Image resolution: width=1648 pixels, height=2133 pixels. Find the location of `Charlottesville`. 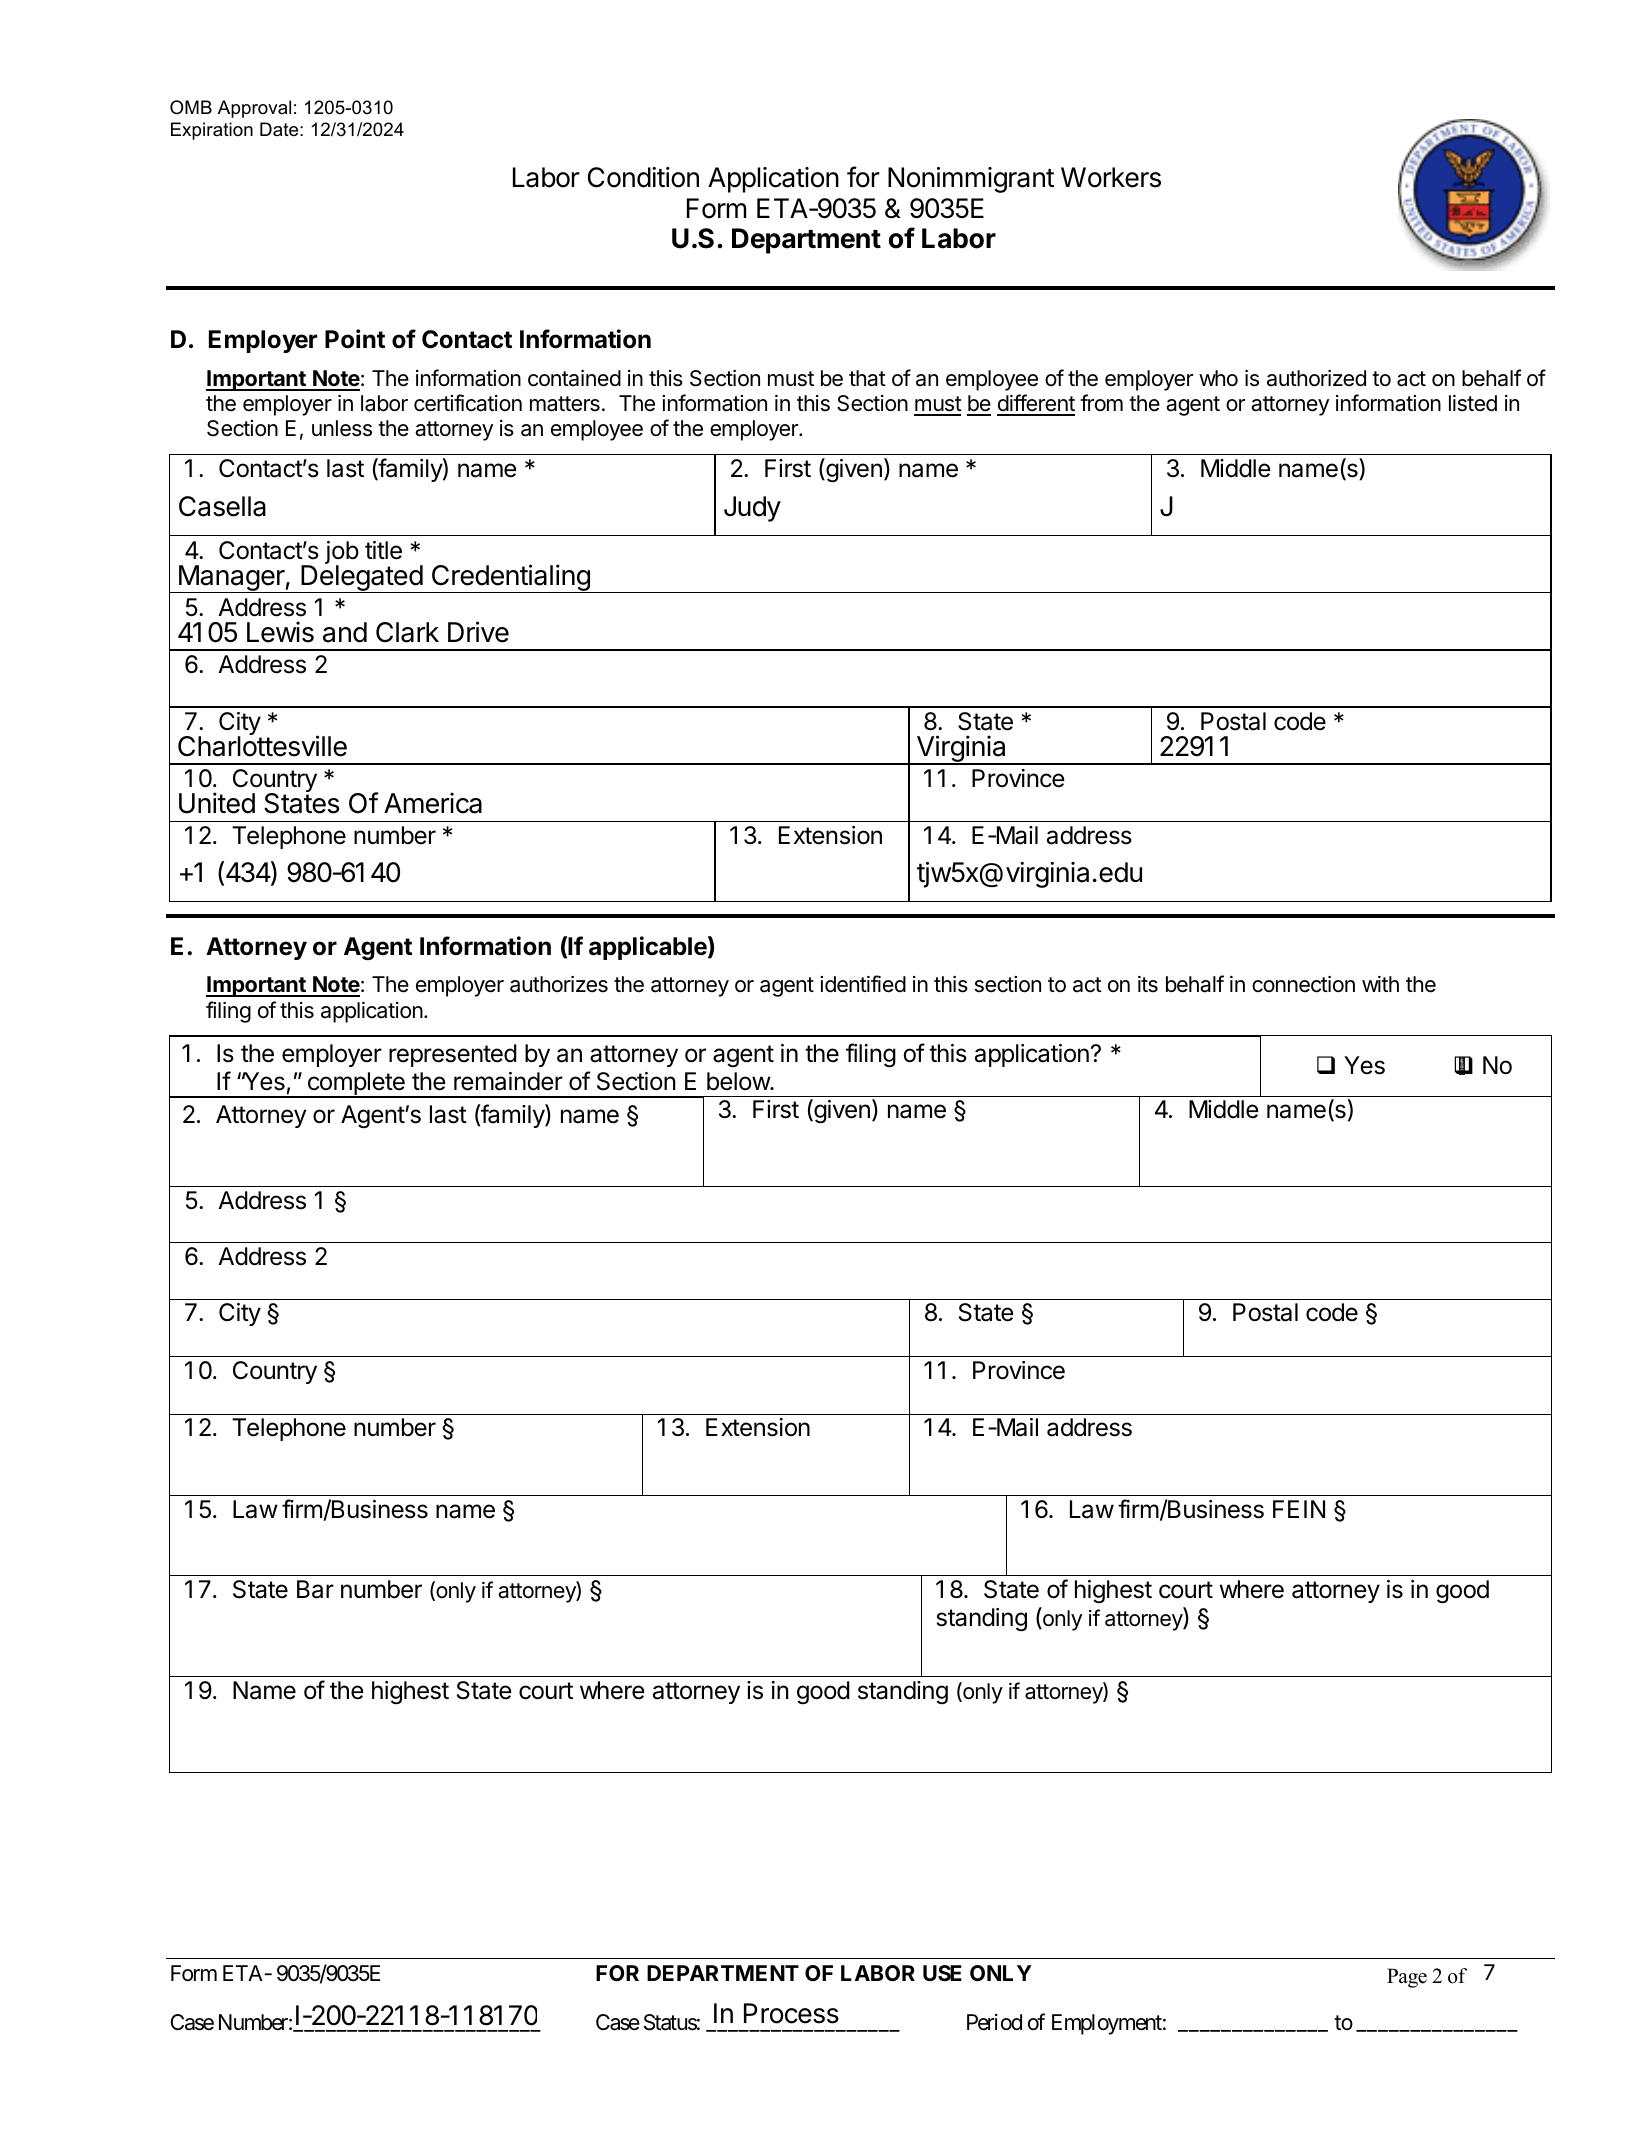

Charlottesville is located at coordinates (262, 745).
